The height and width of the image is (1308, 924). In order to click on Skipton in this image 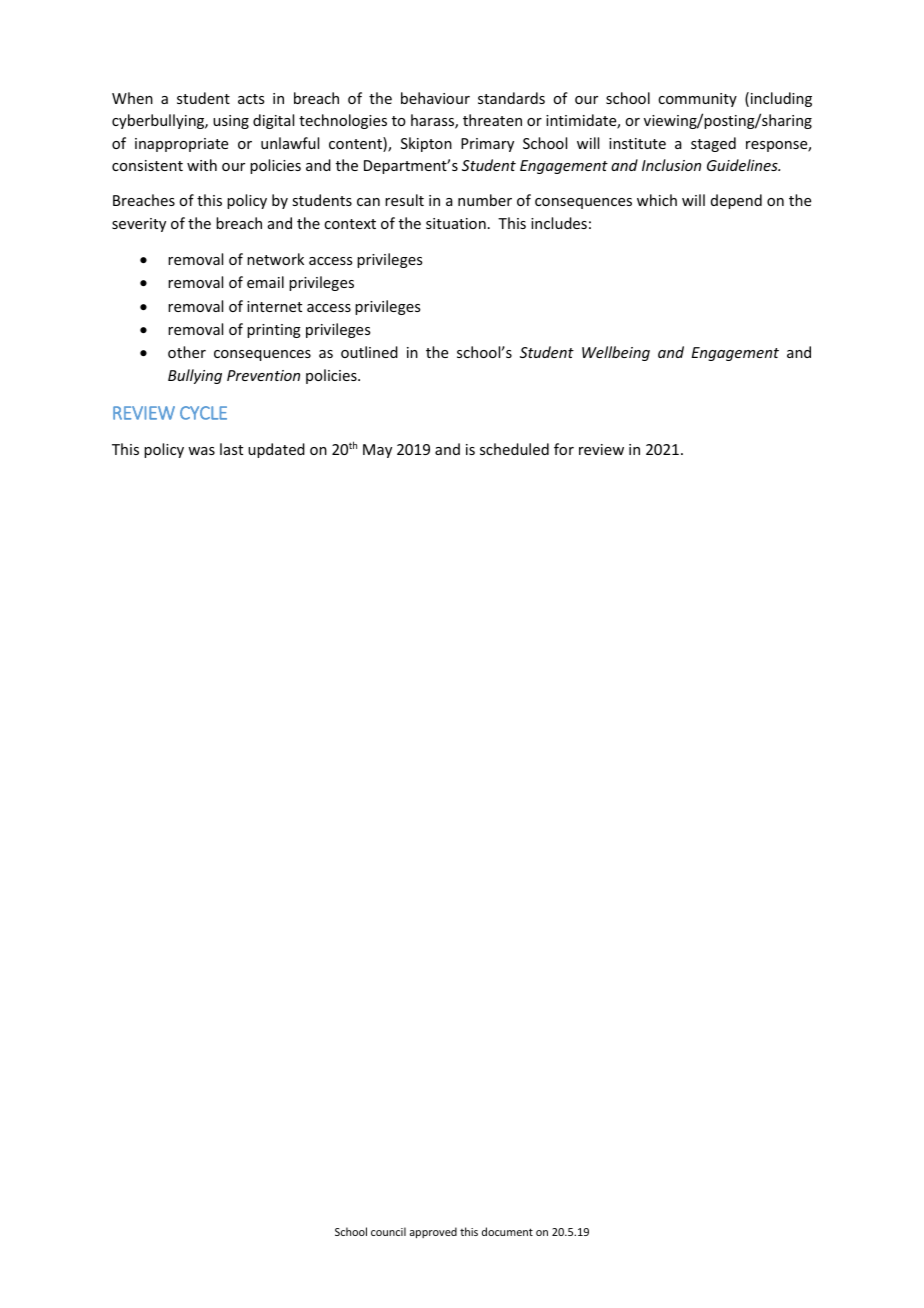, I will do `click(426, 144)`.
